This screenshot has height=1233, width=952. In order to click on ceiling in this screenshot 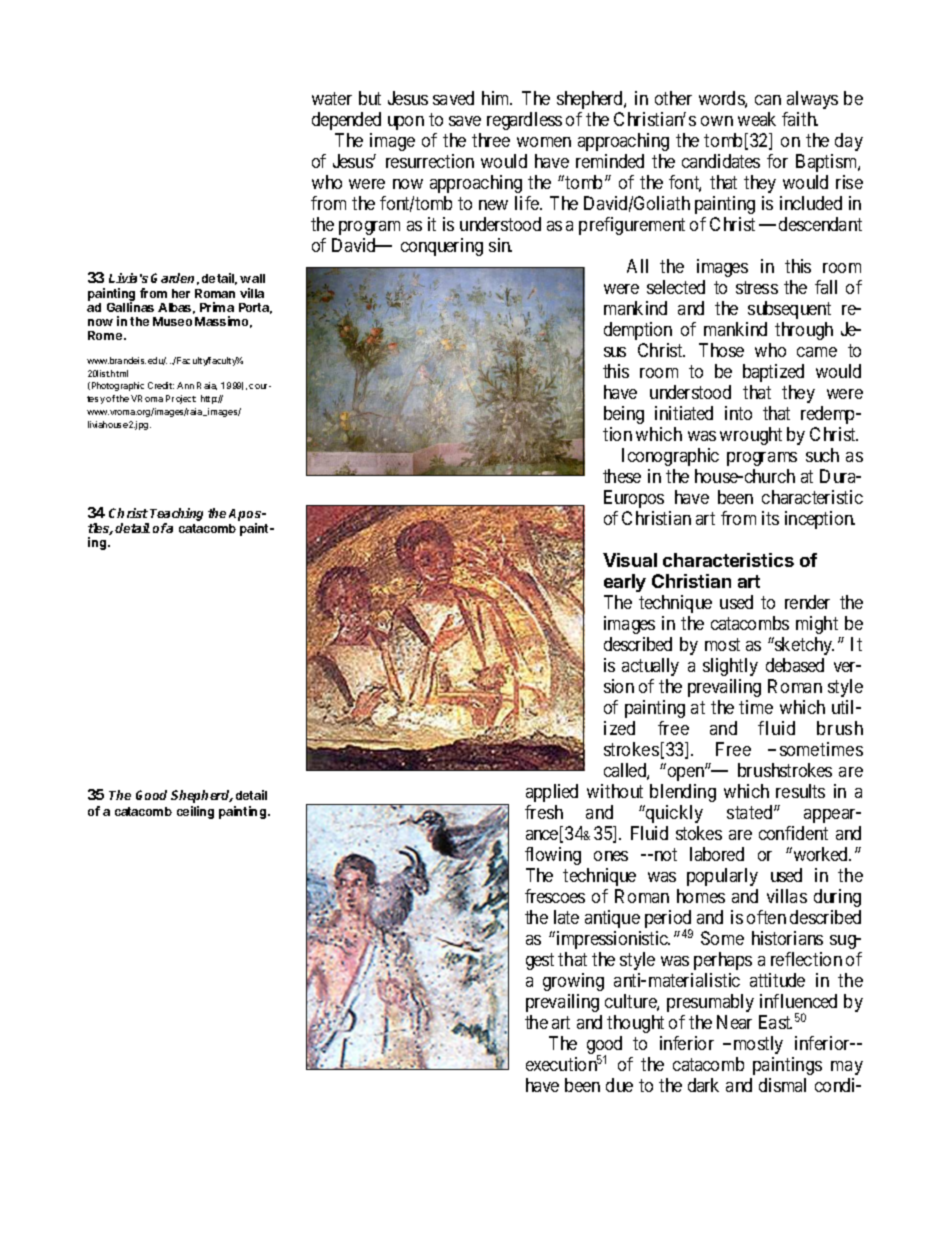, I will do `click(195, 812)`.
